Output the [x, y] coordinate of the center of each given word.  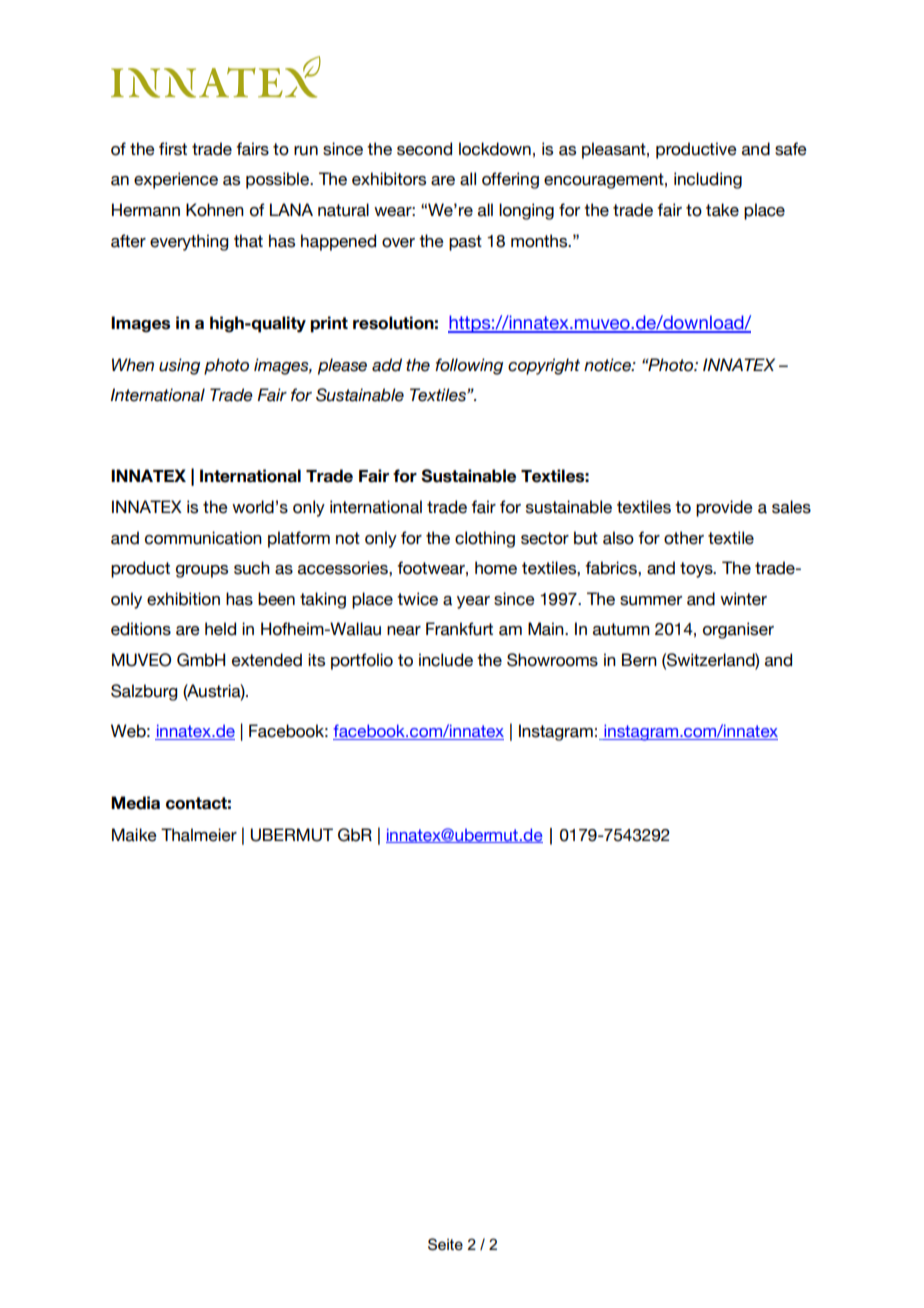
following [469, 366]
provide [724, 508]
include [446, 660]
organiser [738, 630]
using [179, 366]
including [708, 180]
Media [135, 803]
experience [176, 180]
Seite [445, 1244]
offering [510, 180]
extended [267, 660]
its [316, 660]
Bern [639, 660]
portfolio [362, 661]
